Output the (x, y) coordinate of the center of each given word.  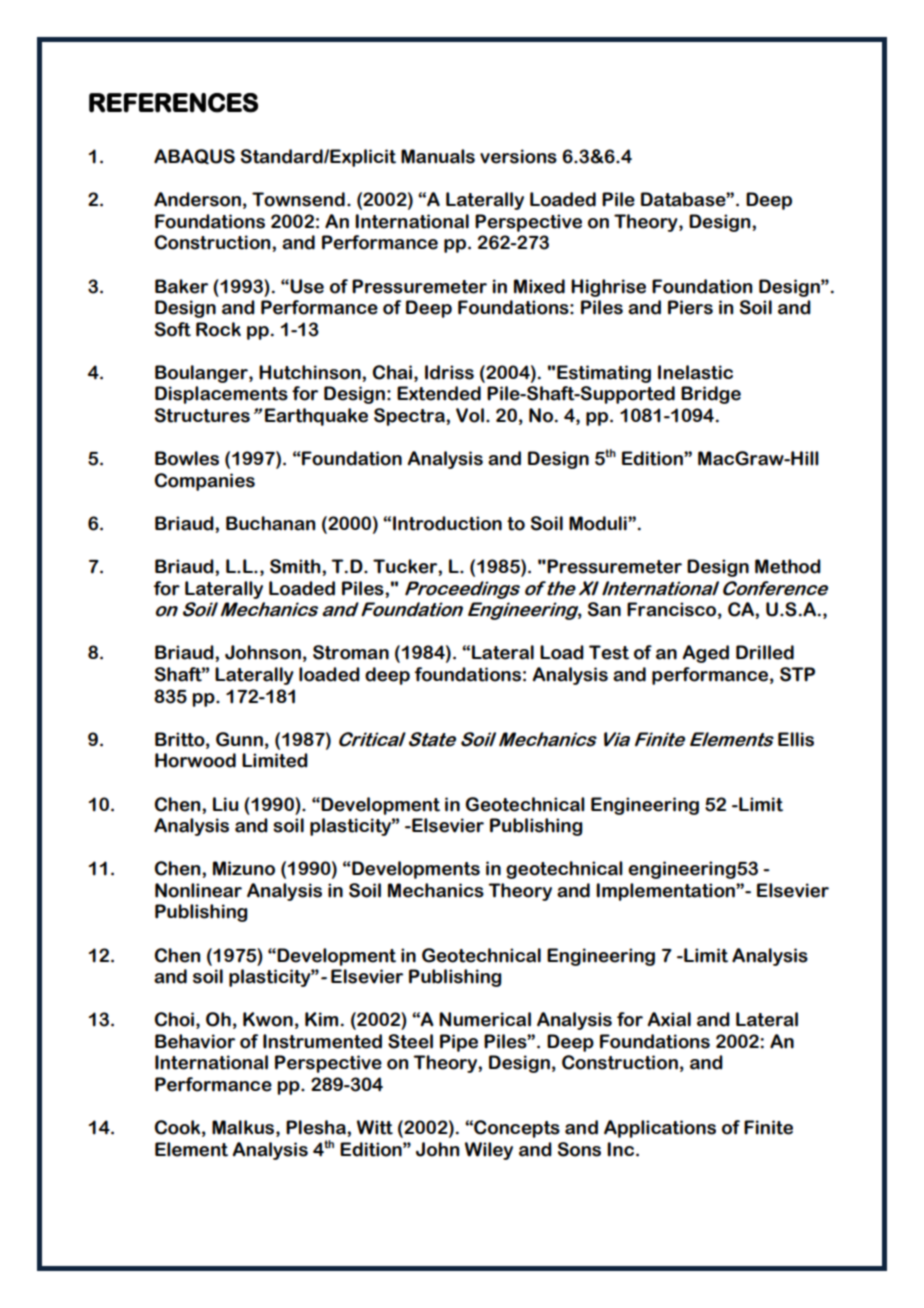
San (604, 609)
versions (518, 156)
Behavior (195, 1041)
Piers (690, 307)
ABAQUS (194, 157)
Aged (706, 654)
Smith (296, 566)
